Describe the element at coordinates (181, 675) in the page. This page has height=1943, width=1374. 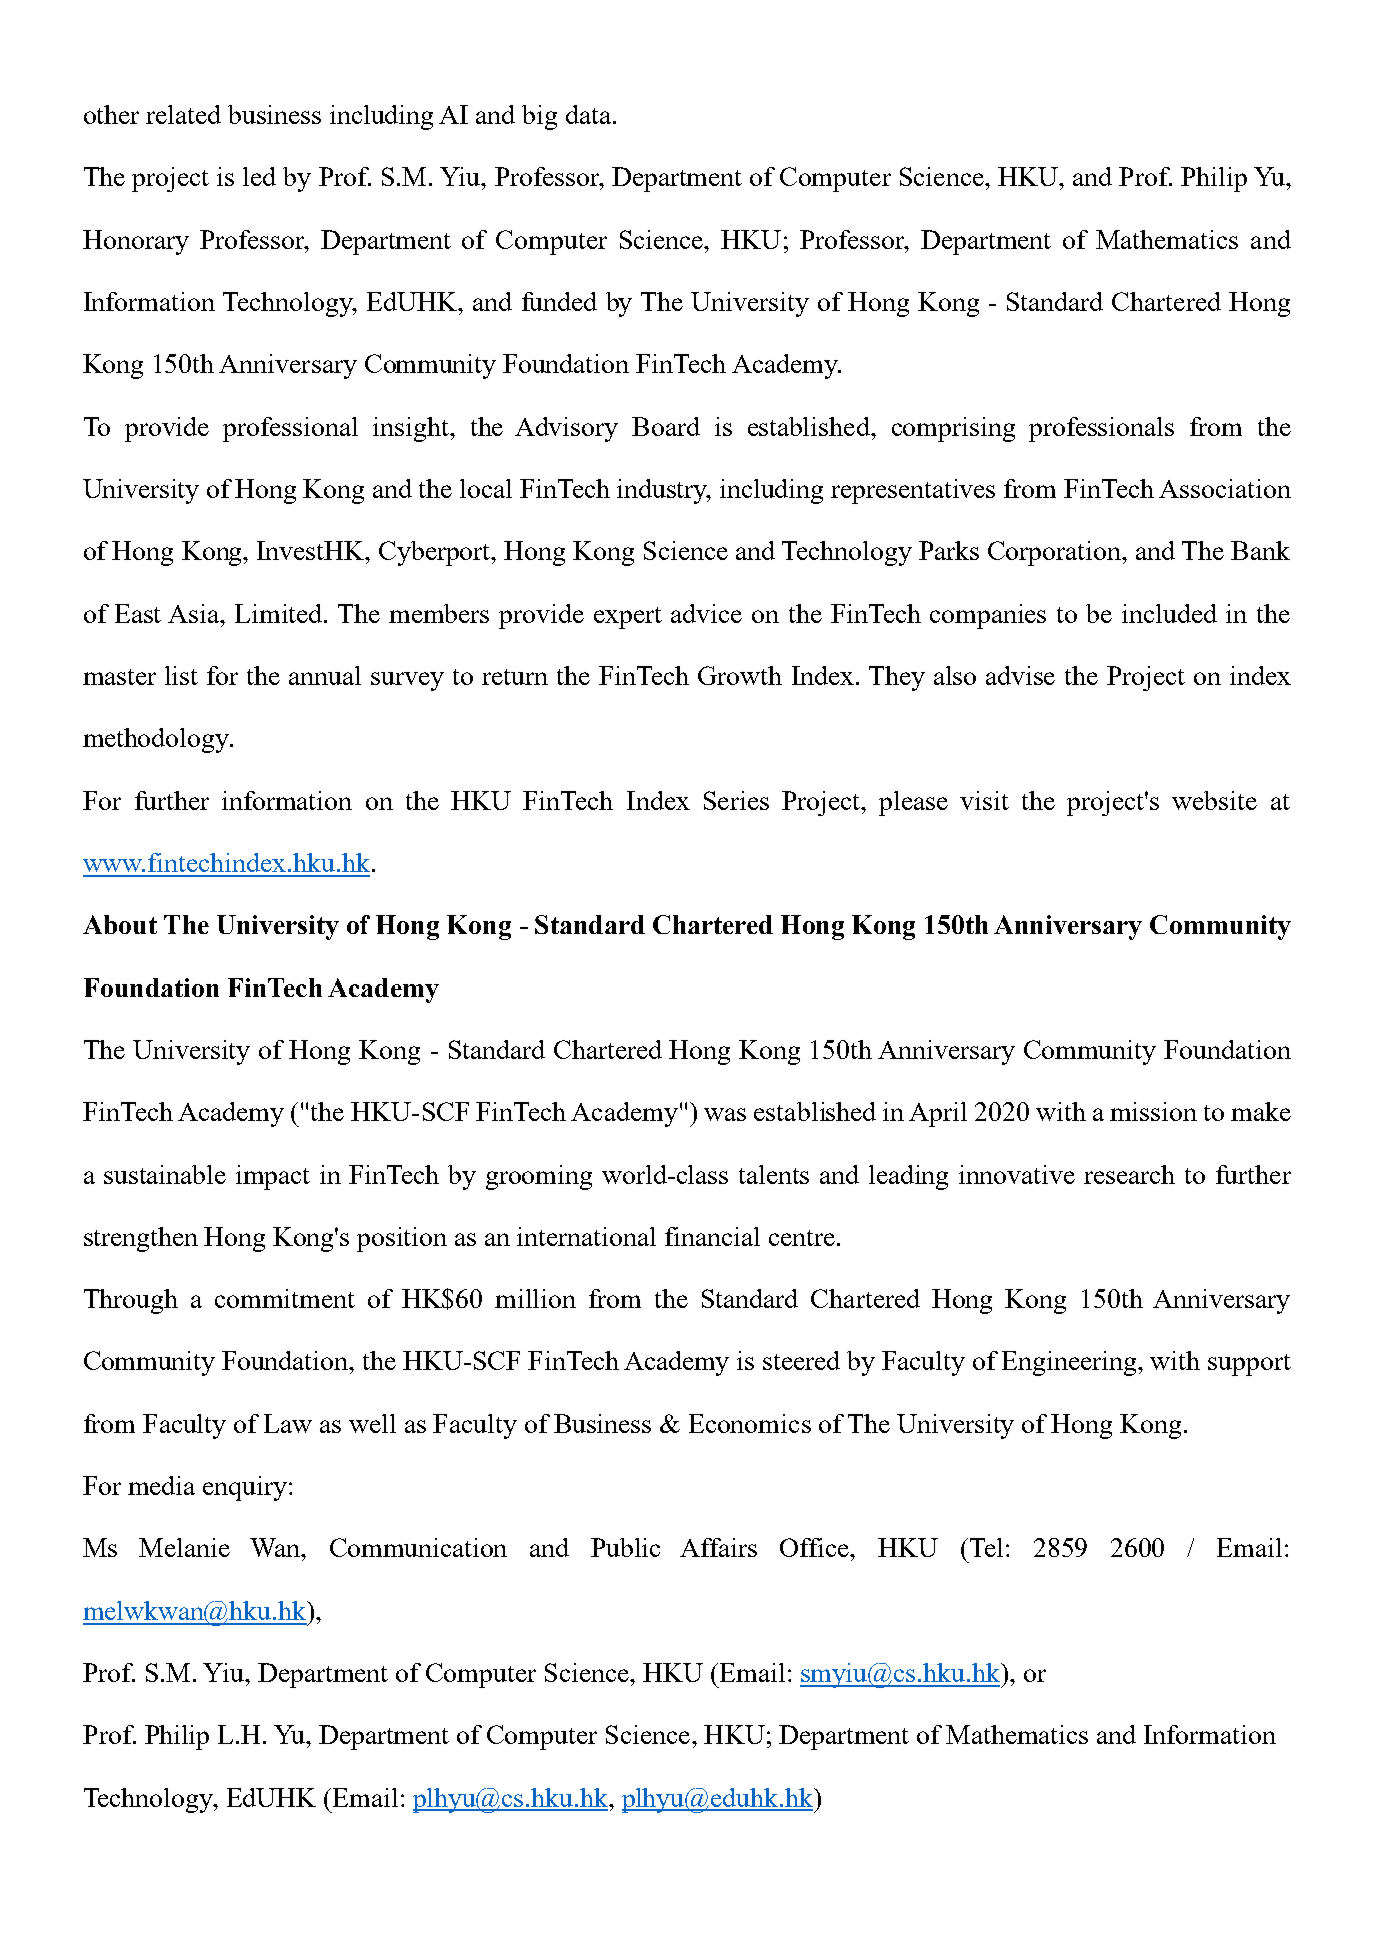
I see `list` at that location.
